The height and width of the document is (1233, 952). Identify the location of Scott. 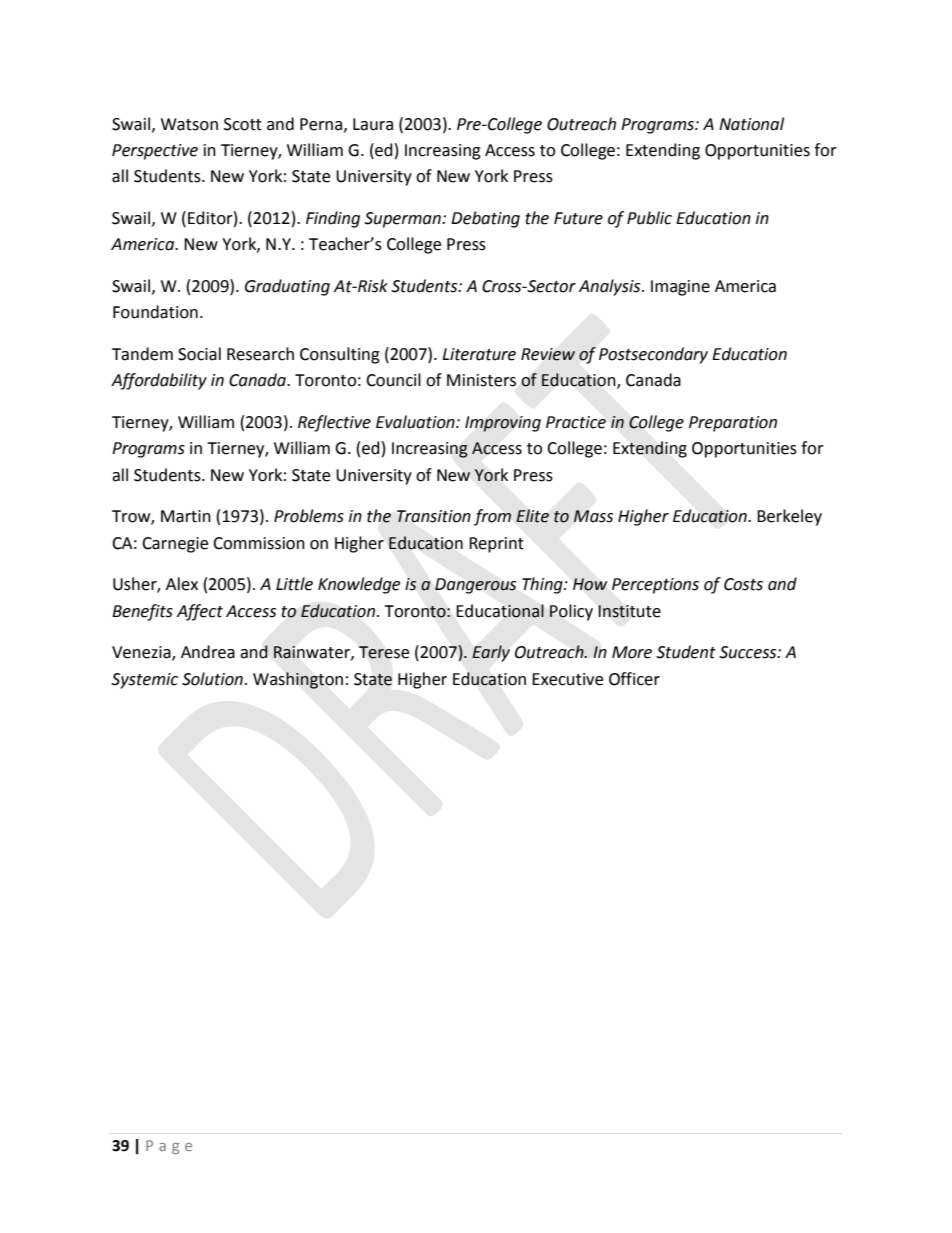
(243, 124).
